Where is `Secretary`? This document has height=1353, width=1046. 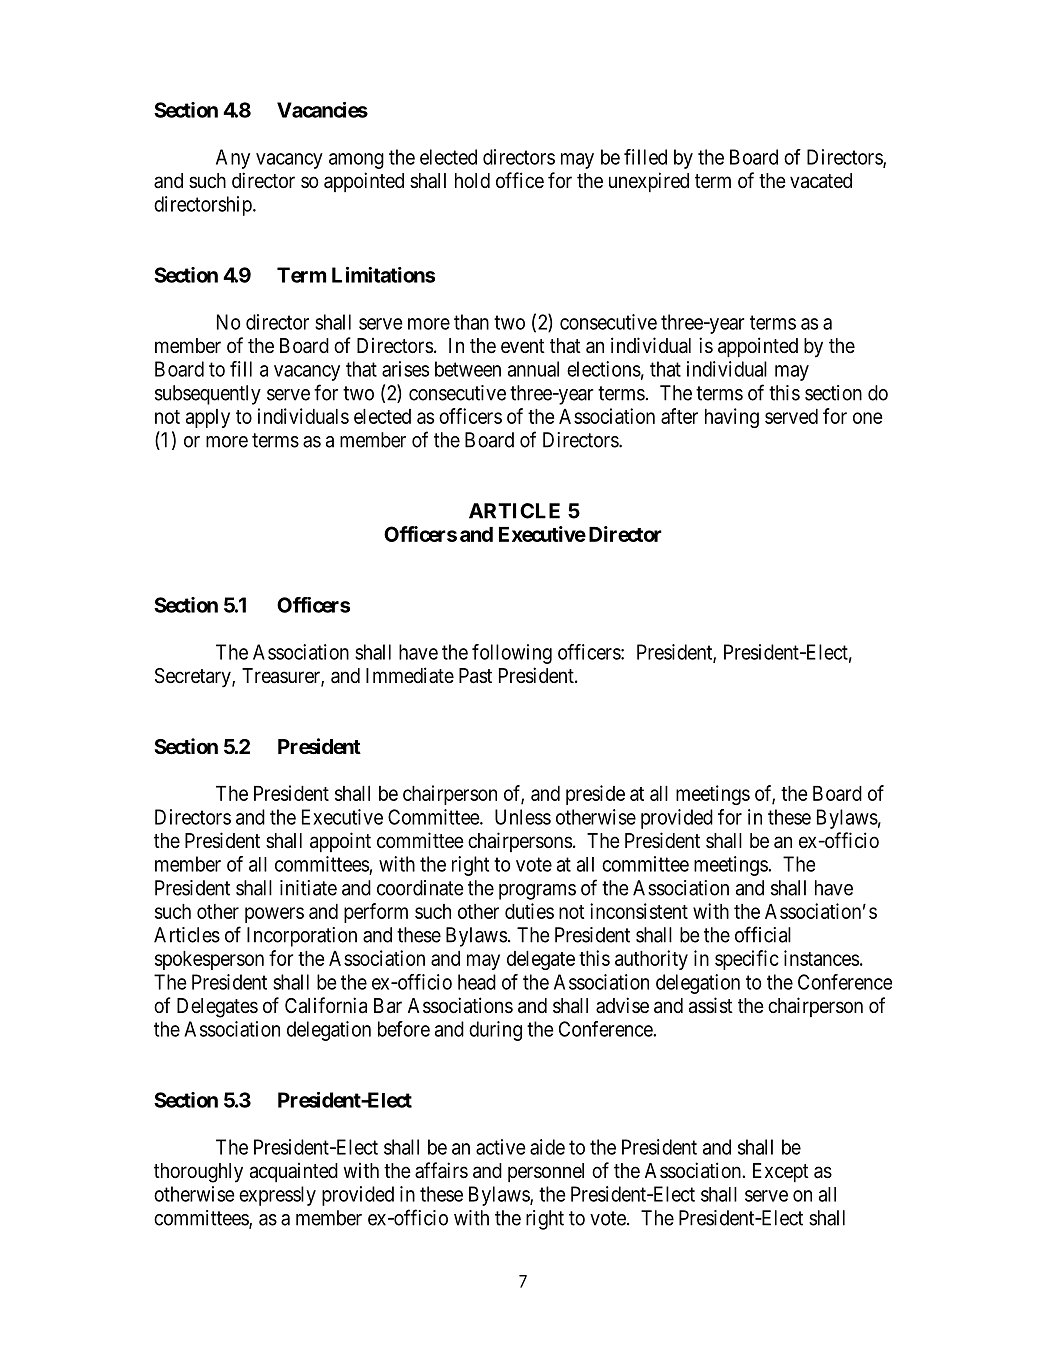 Secretary is located at coordinates (194, 678).
